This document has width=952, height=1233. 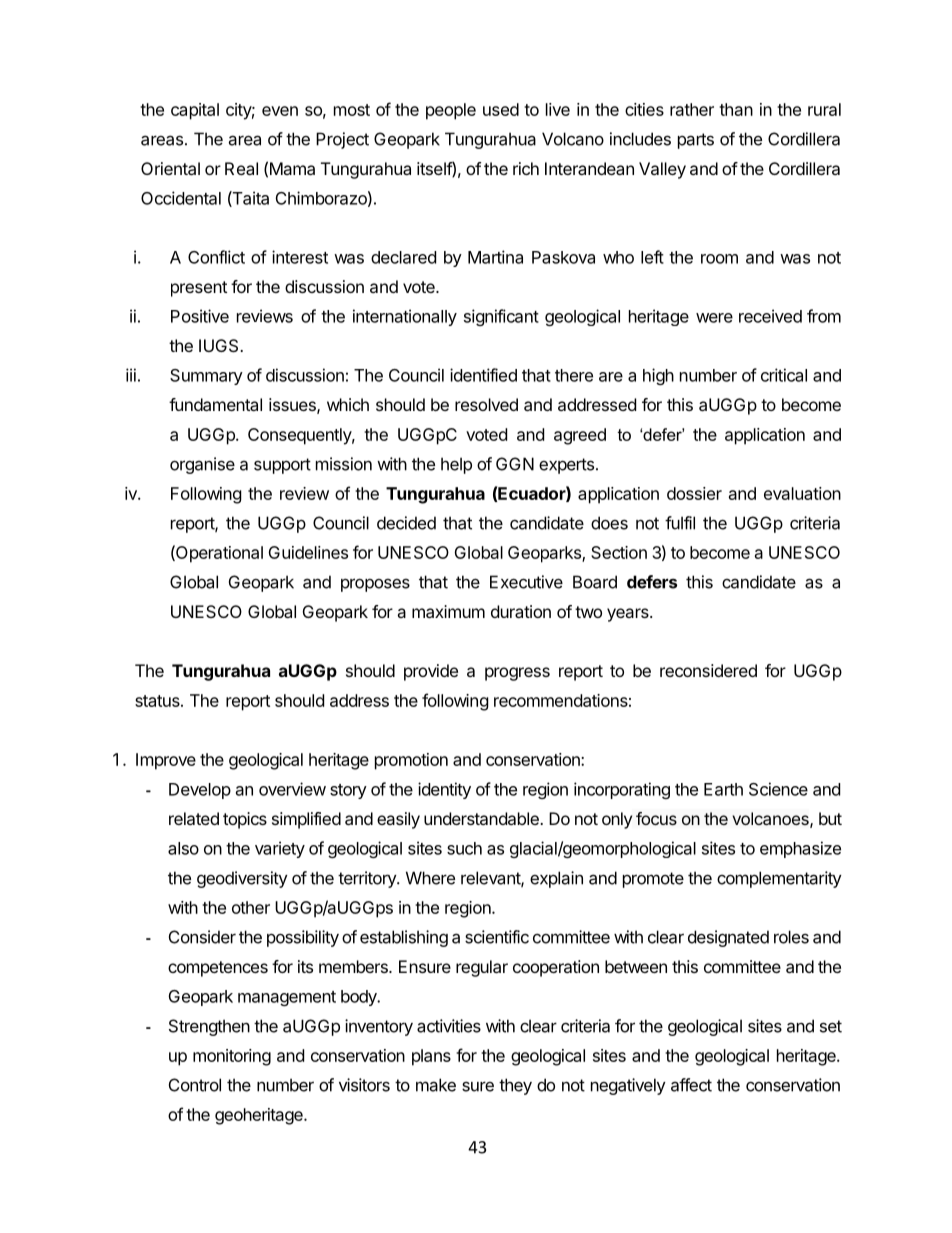 I want to click on Earth, so click(x=723, y=789).
